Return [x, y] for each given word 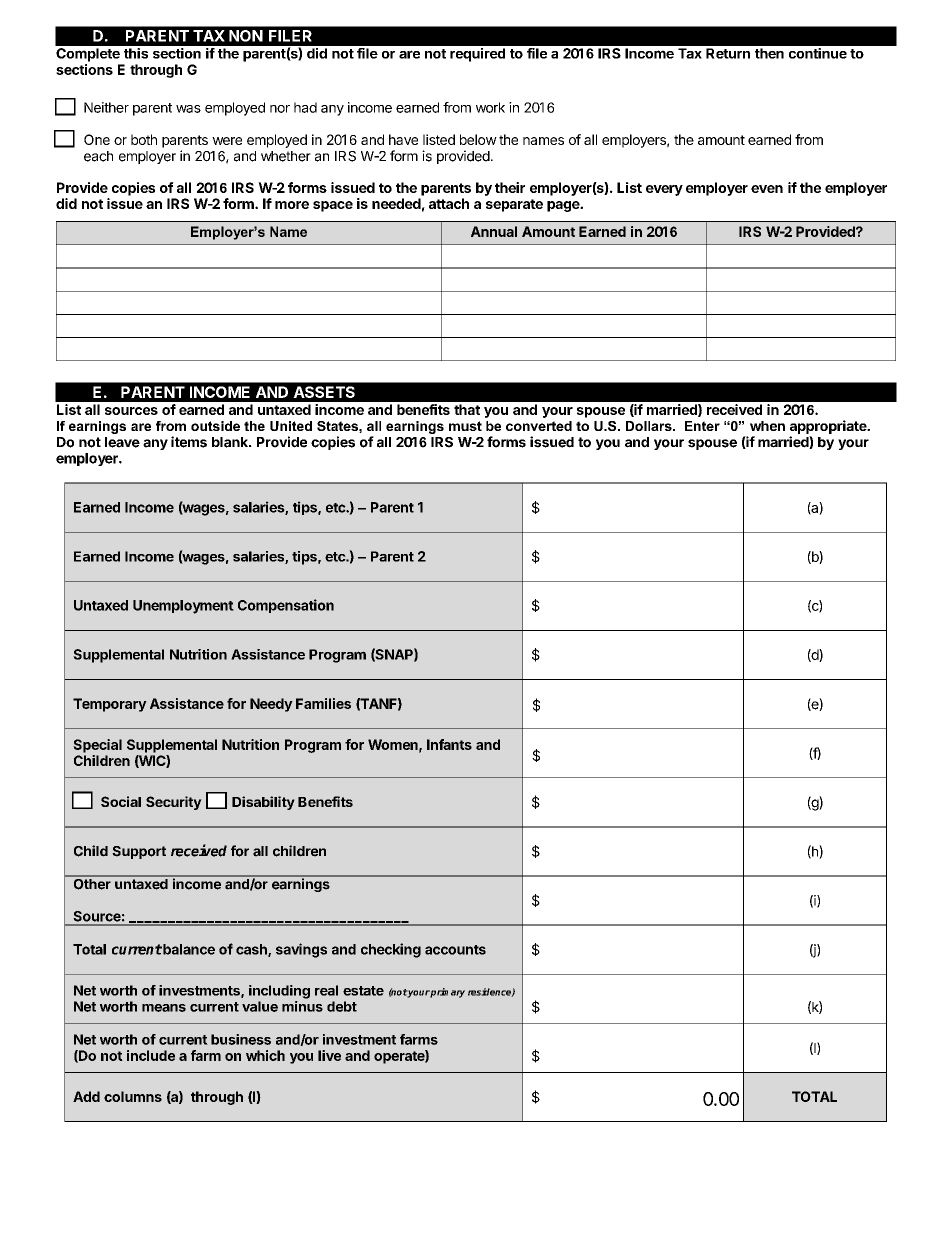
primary [447, 993]
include [151, 1055]
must [465, 426]
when [767, 426]
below [478, 139]
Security [174, 803]
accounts [455, 950]
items [189, 442]
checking [391, 950]
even [767, 189]
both [144, 139]
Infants [449, 744]
